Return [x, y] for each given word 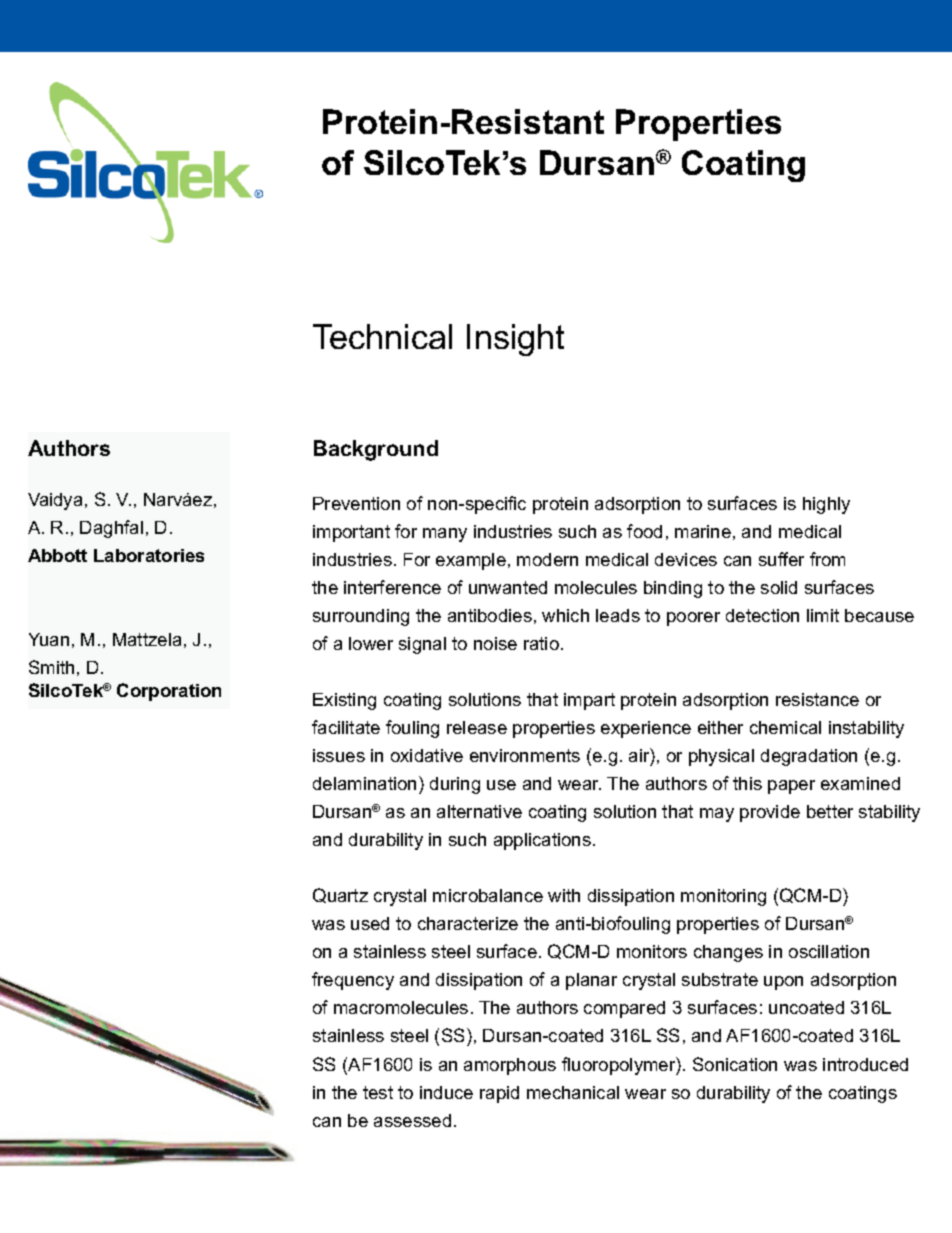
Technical [382, 336]
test [378, 1092]
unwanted [508, 587]
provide [770, 813]
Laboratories [149, 555]
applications [542, 841]
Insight [515, 340]
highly [826, 505]
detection [762, 615]
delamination [364, 783]
